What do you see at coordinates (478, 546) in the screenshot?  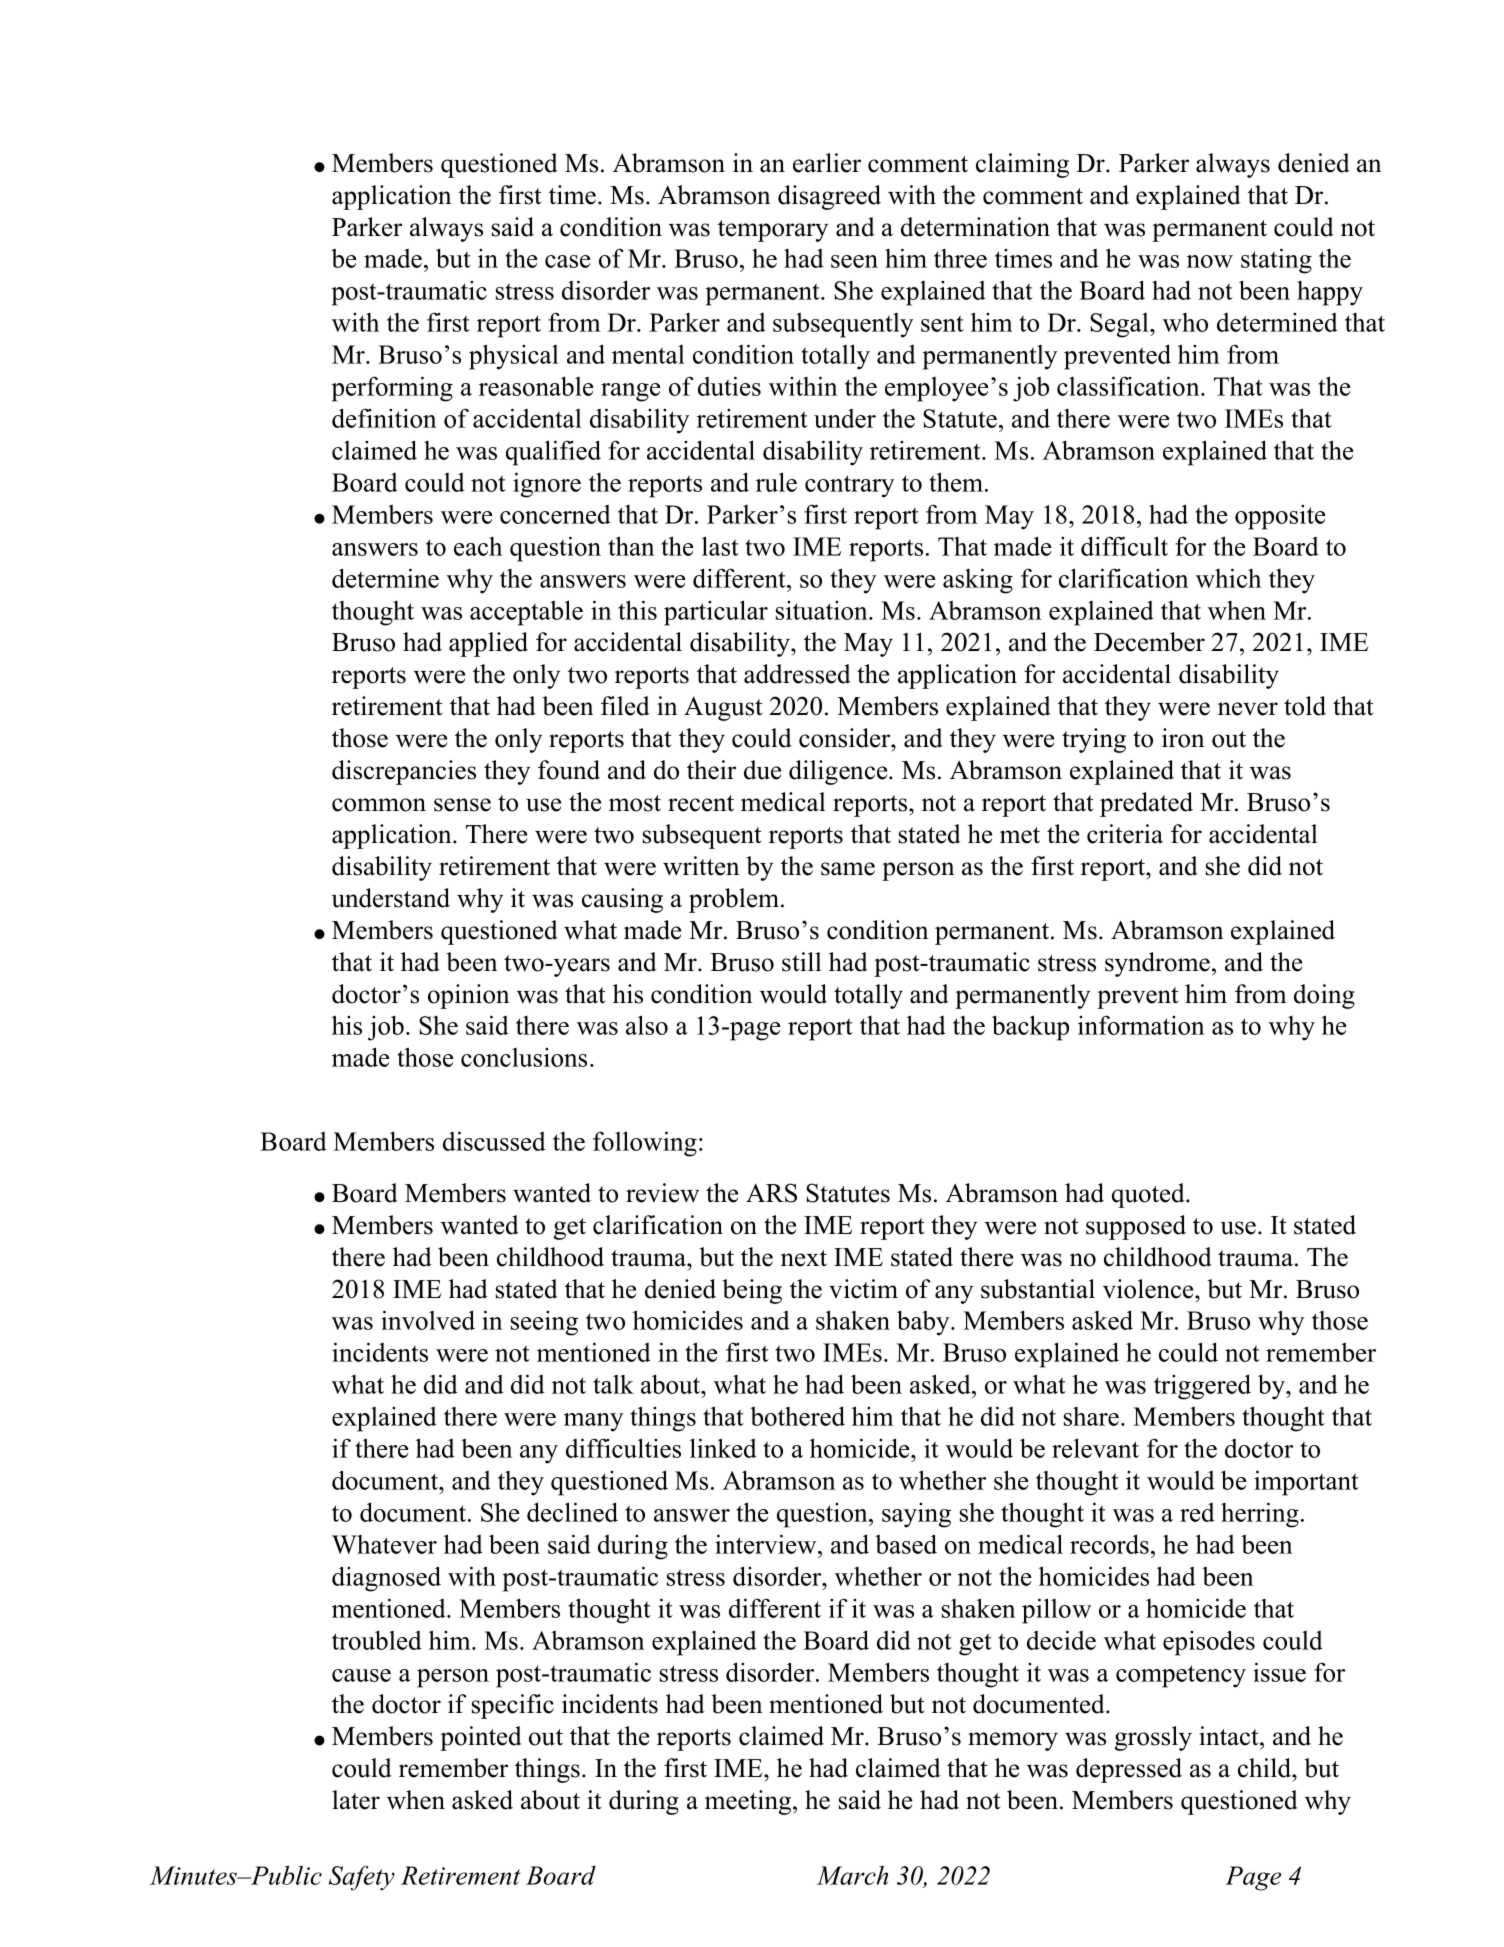 I see `each` at bounding box center [478, 546].
